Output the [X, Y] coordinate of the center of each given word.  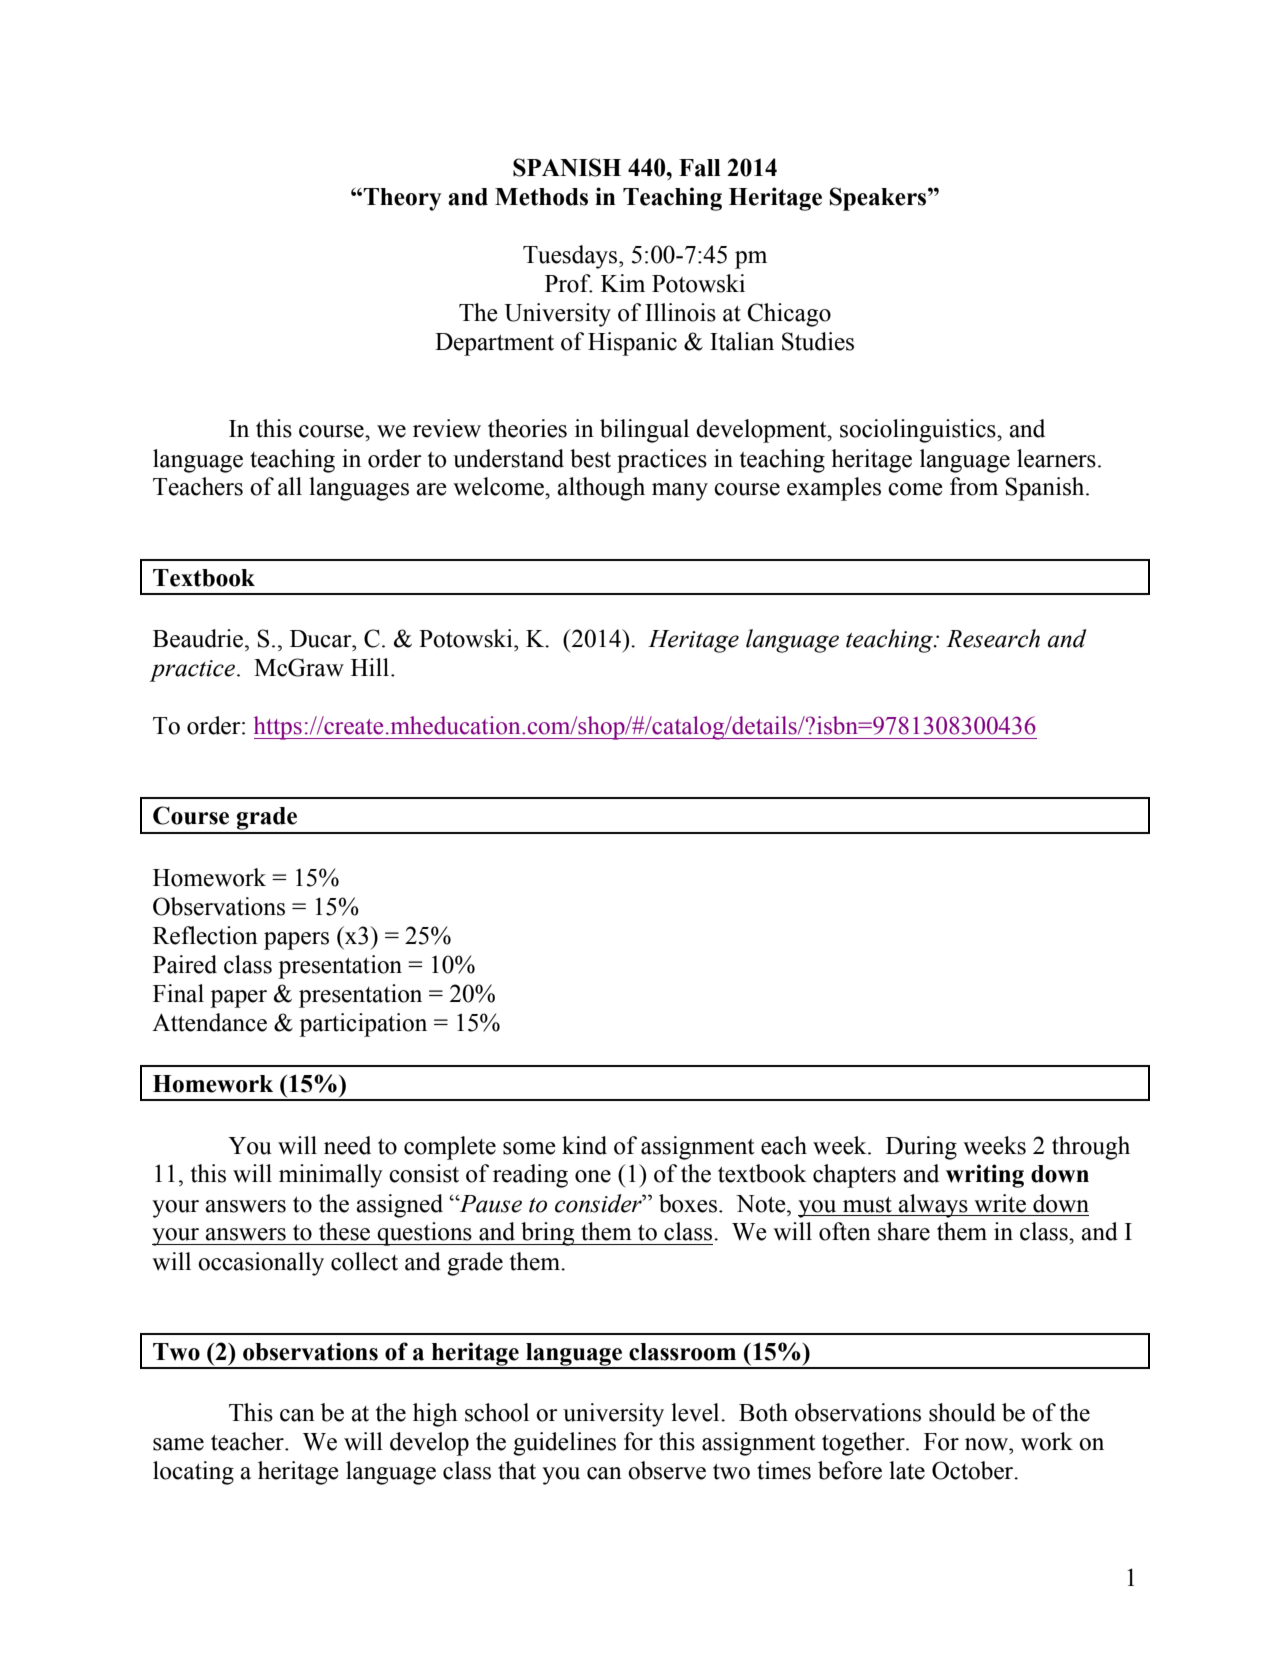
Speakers [879, 199]
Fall [700, 168]
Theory [402, 199]
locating [193, 1473]
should [962, 1412]
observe [667, 1470]
